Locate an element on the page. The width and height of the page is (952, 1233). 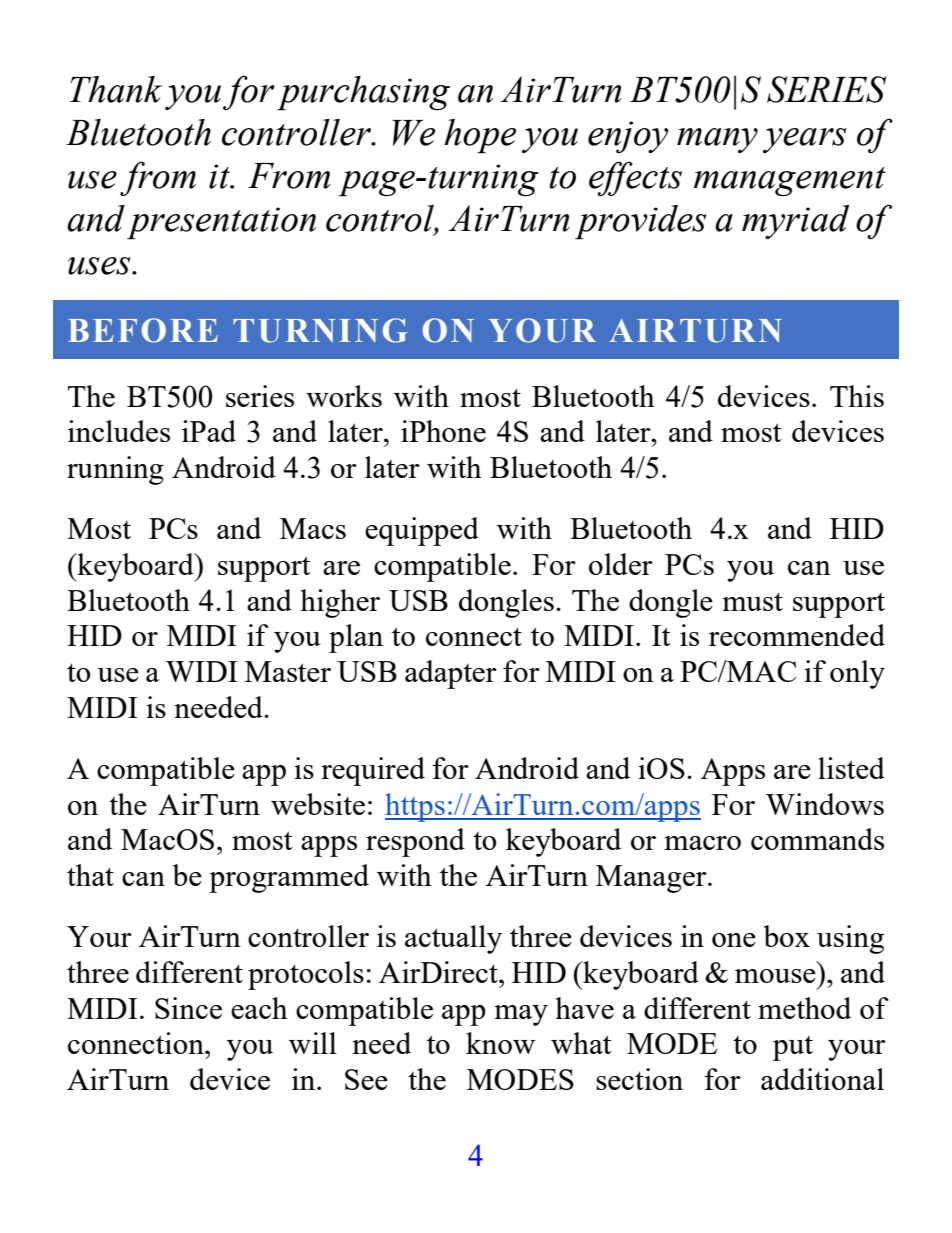
Thank is located at coordinates (115, 89).
